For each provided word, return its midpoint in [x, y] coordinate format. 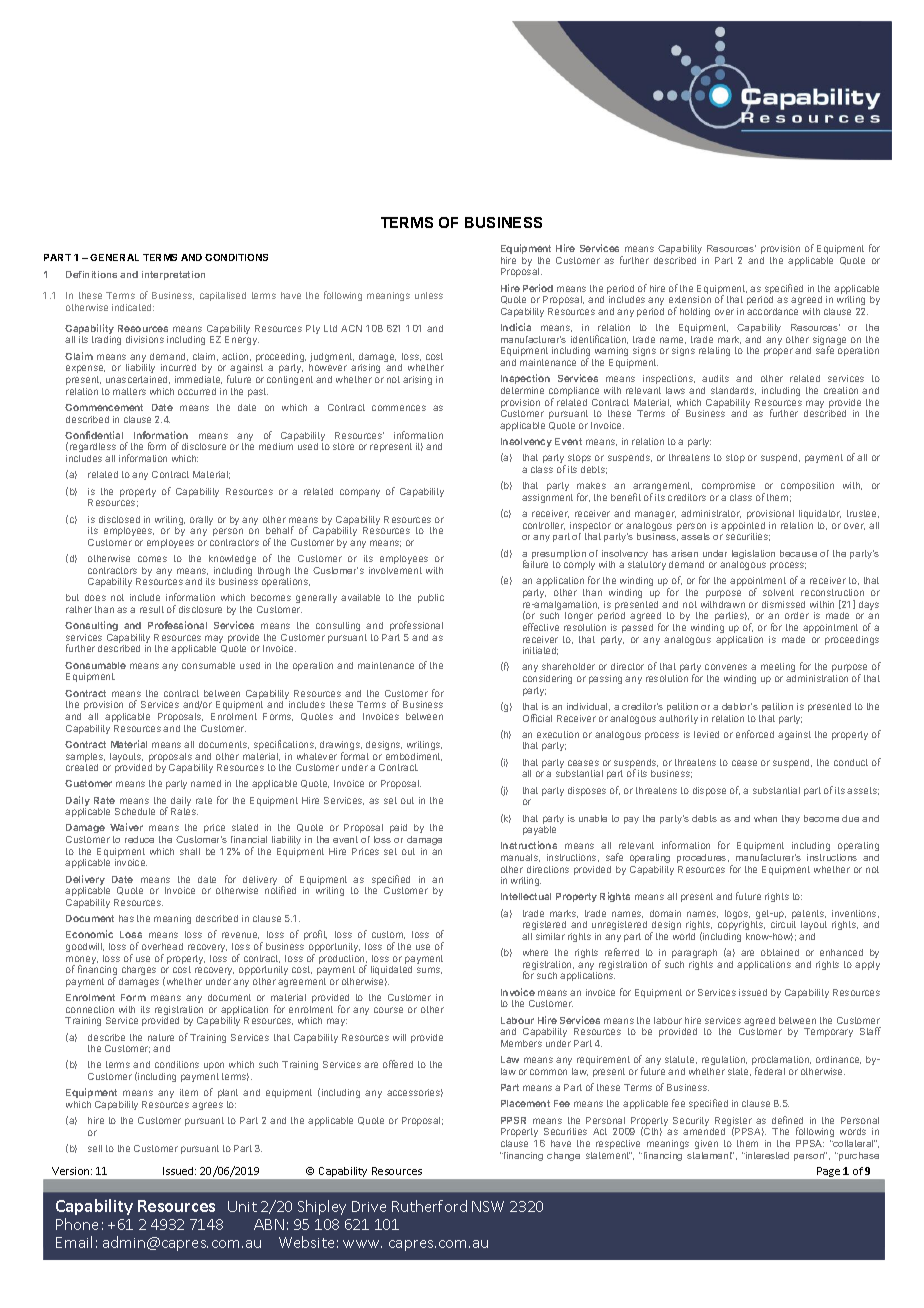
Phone [77, 1224]
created [82, 767]
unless [429, 295]
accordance [772, 311]
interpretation [173, 275]
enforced [755, 734]
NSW [488, 1206]
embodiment [414, 757]
